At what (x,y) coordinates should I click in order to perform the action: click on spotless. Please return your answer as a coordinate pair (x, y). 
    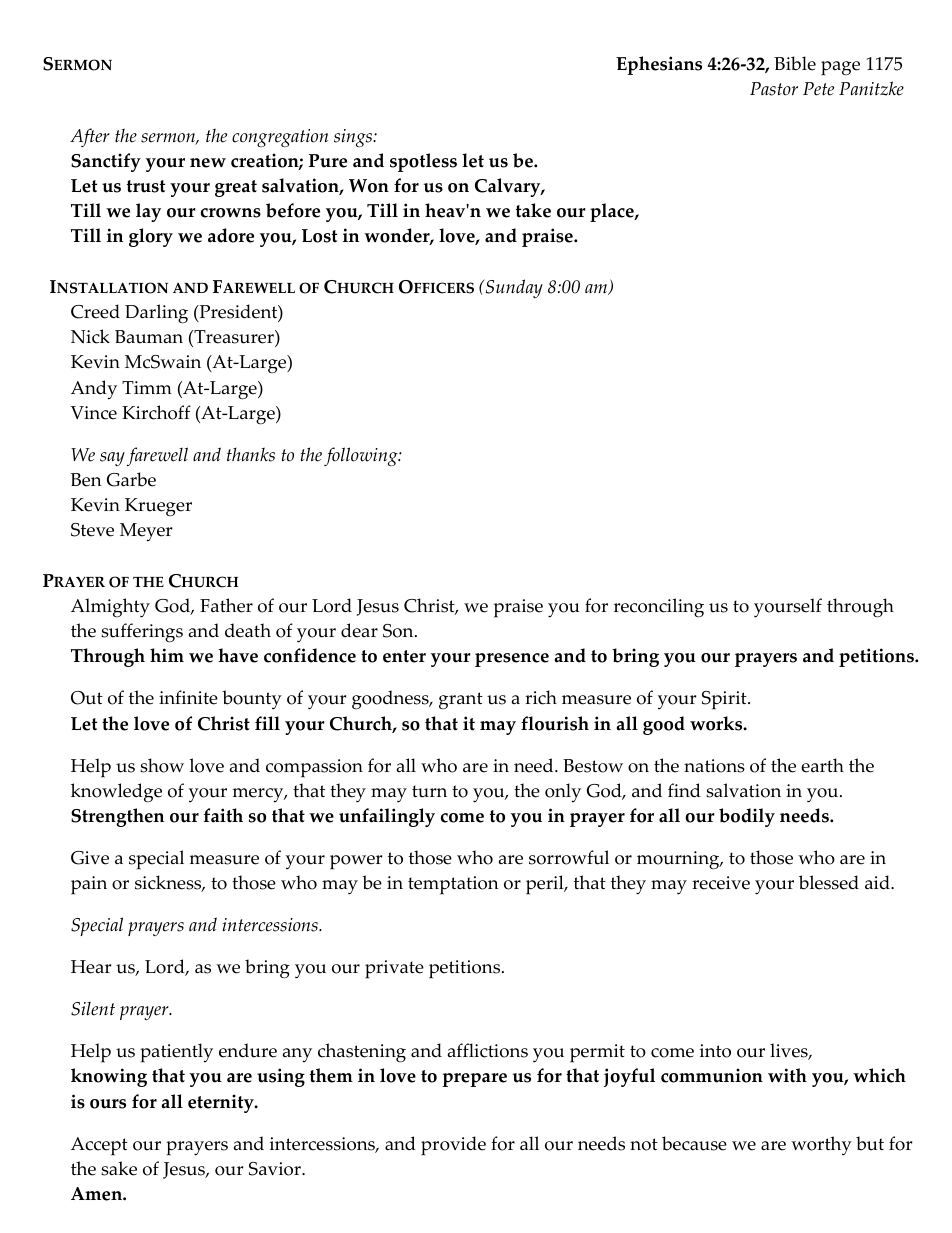
    Looking at the image, I should click on (423, 162).
